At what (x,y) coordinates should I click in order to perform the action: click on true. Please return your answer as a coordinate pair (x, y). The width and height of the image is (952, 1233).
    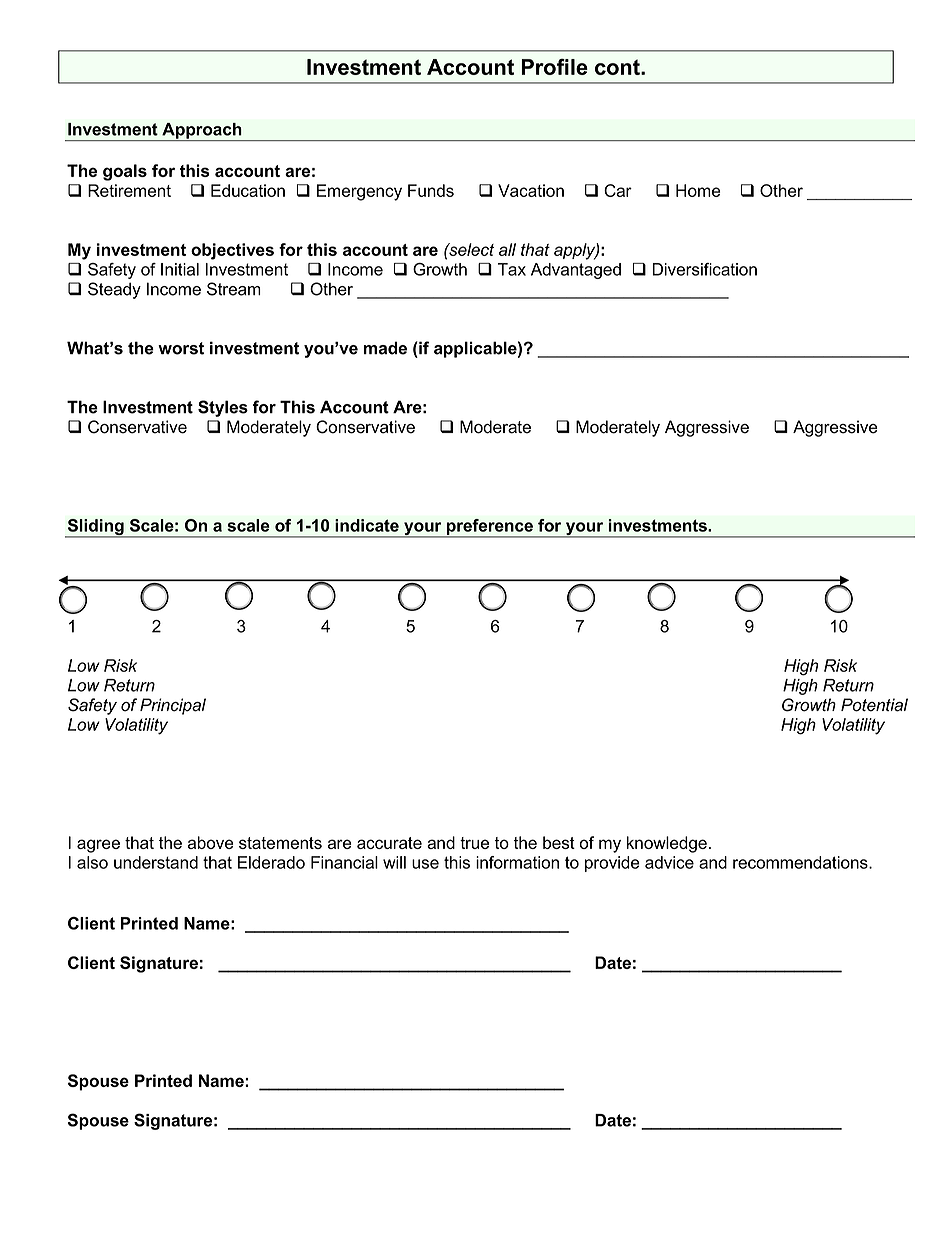
    Looking at the image, I should click on (474, 843).
